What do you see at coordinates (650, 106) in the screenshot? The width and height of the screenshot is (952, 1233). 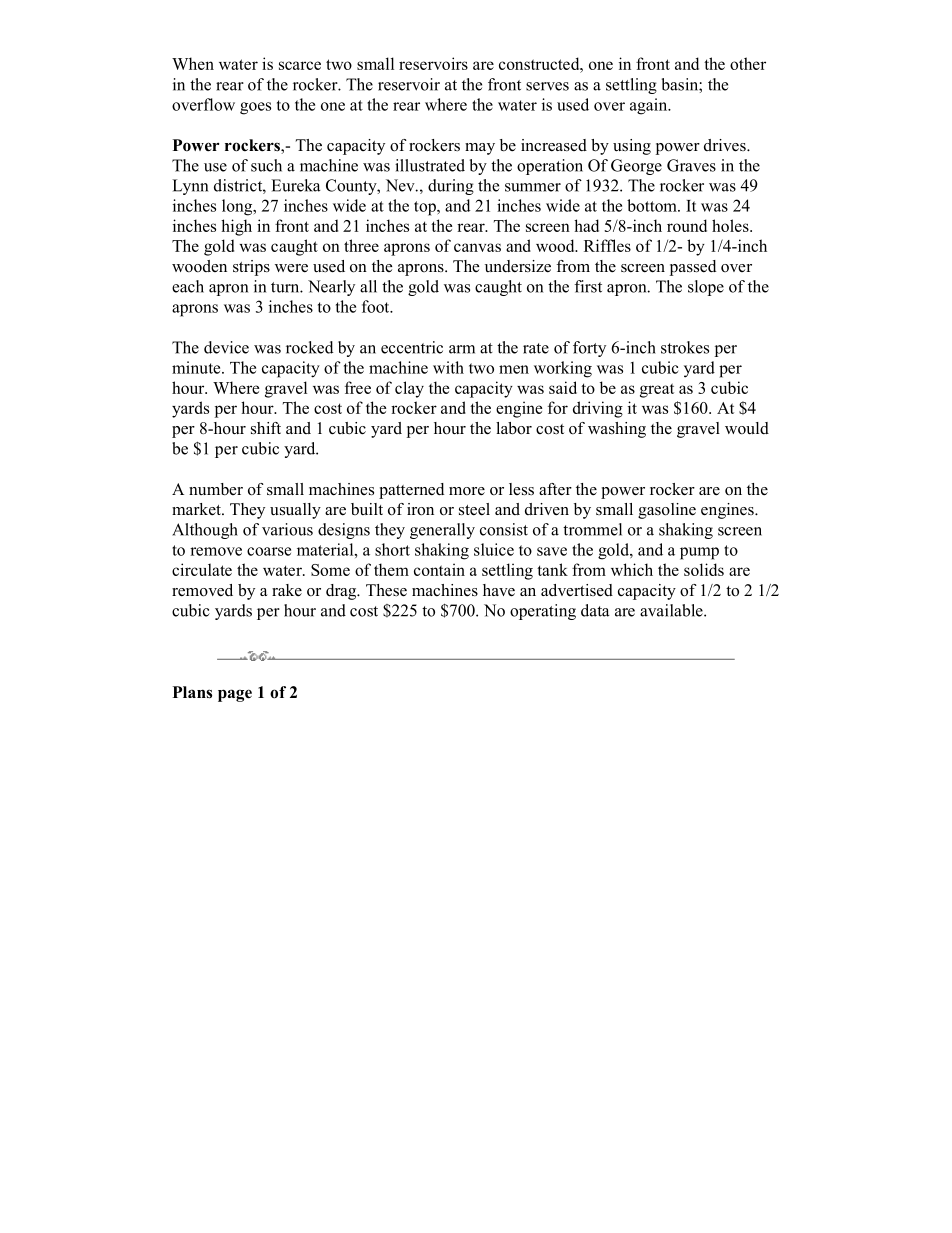 I see `again` at bounding box center [650, 106].
